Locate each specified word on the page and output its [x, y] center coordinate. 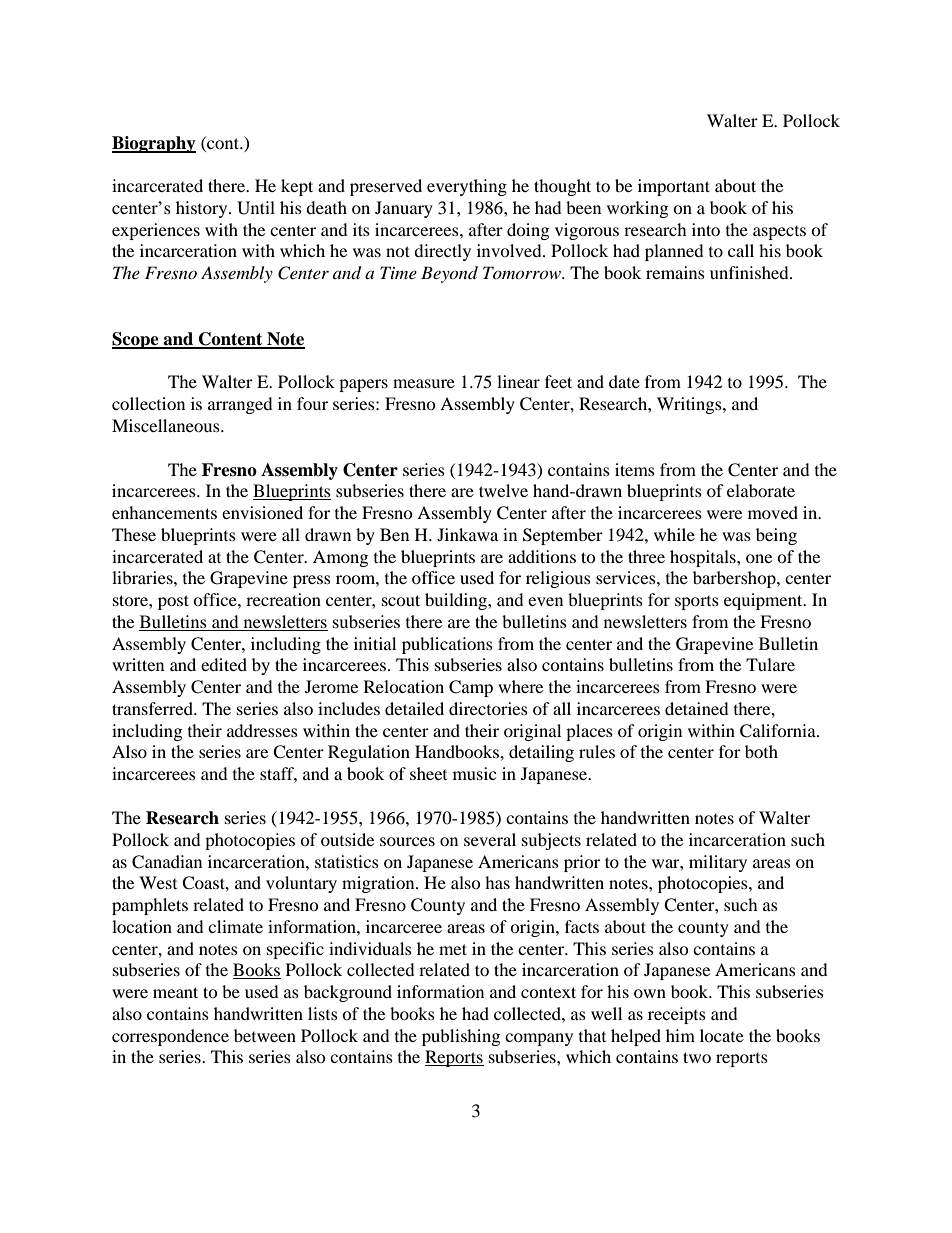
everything [467, 187]
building [457, 601]
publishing [461, 1037]
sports [697, 603]
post [173, 602]
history [203, 209]
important [674, 187]
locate [722, 1035]
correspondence [170, 1037]
